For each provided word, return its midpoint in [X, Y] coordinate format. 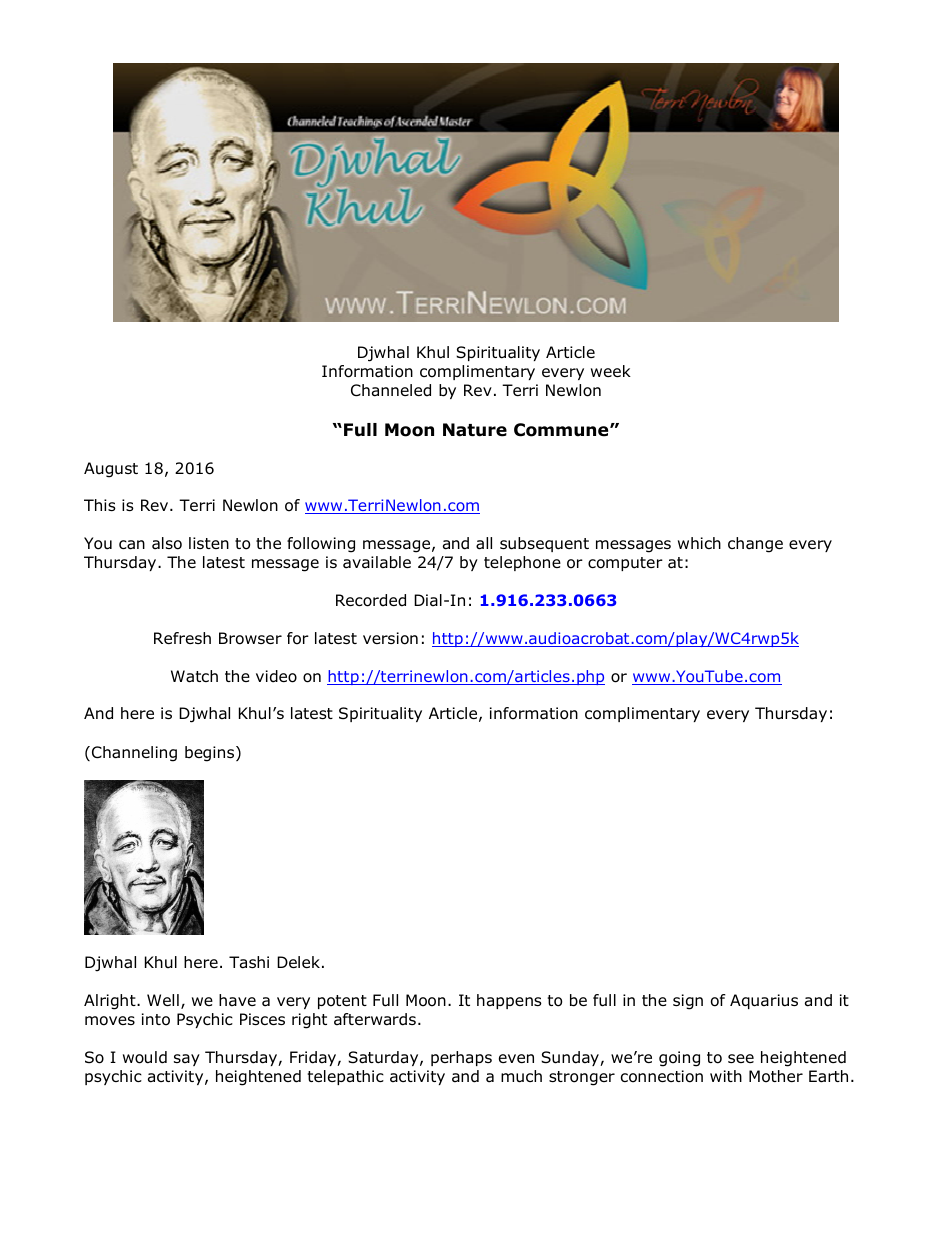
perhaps [461, 1058]
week [611, 371]
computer [625, 564]
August [111, 470]
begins [211, 754]
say [187, 1060]
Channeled [391, 390]
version [390, 638]
